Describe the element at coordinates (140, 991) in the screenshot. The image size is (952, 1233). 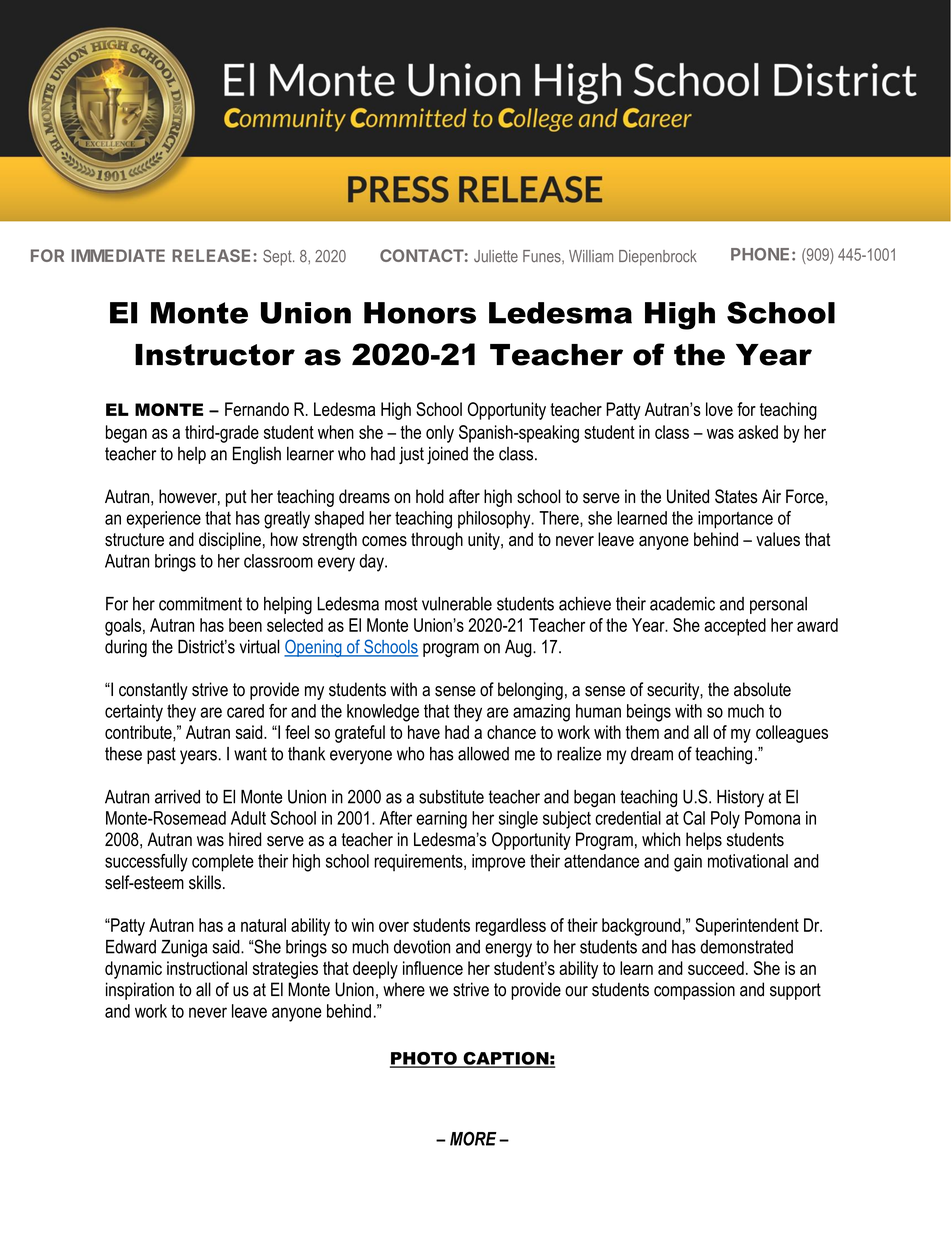
I see `inspiration` at that location.
